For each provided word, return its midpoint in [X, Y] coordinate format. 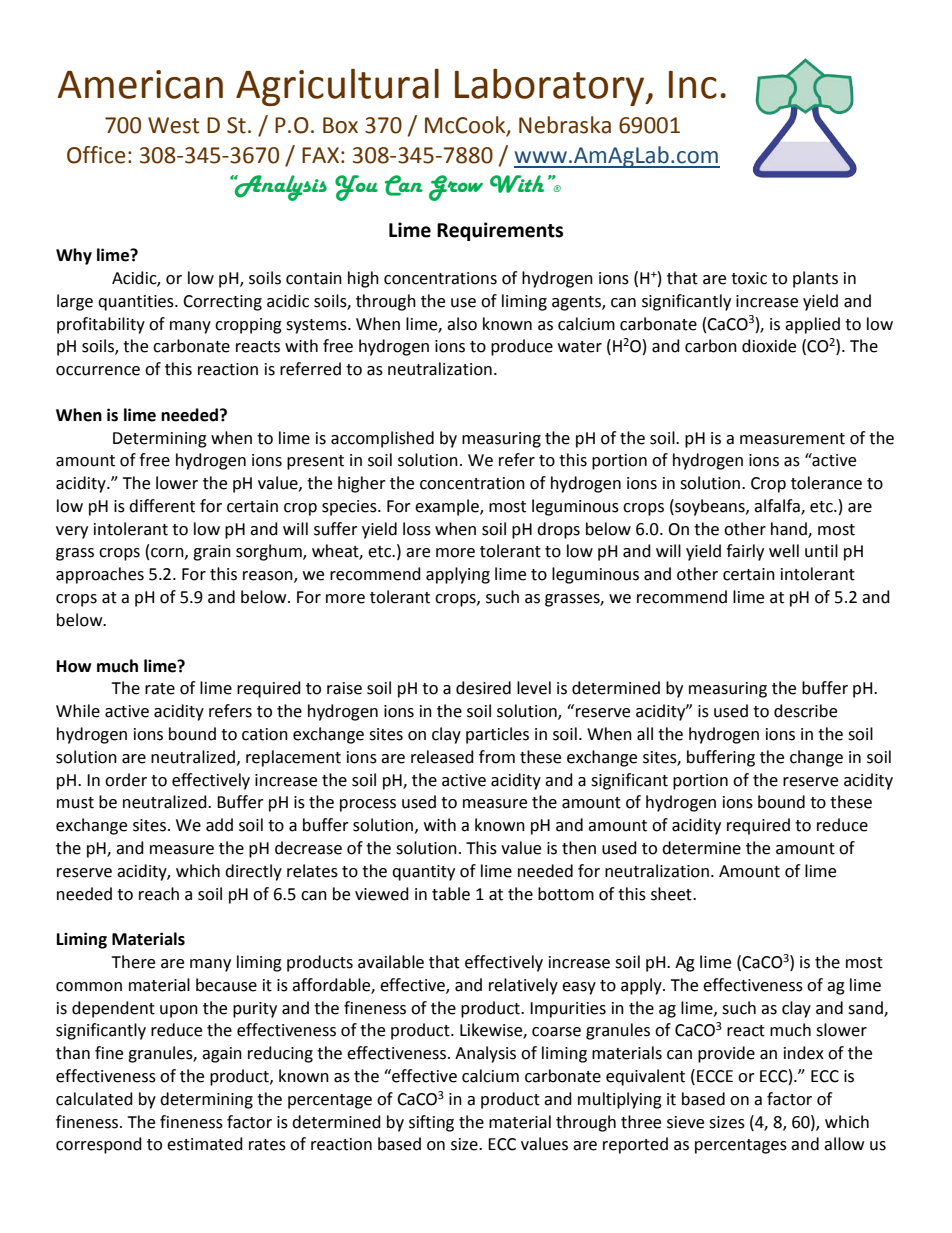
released [442, 757]
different [162, 506]
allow [844, 1144]
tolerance [826, 483]
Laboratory [551, 87]
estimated [205, 1144]
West [174, 125]
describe [805, 711]
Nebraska [565, 125]
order [126, 780]
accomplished [382, 439]
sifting [431, 1123]
